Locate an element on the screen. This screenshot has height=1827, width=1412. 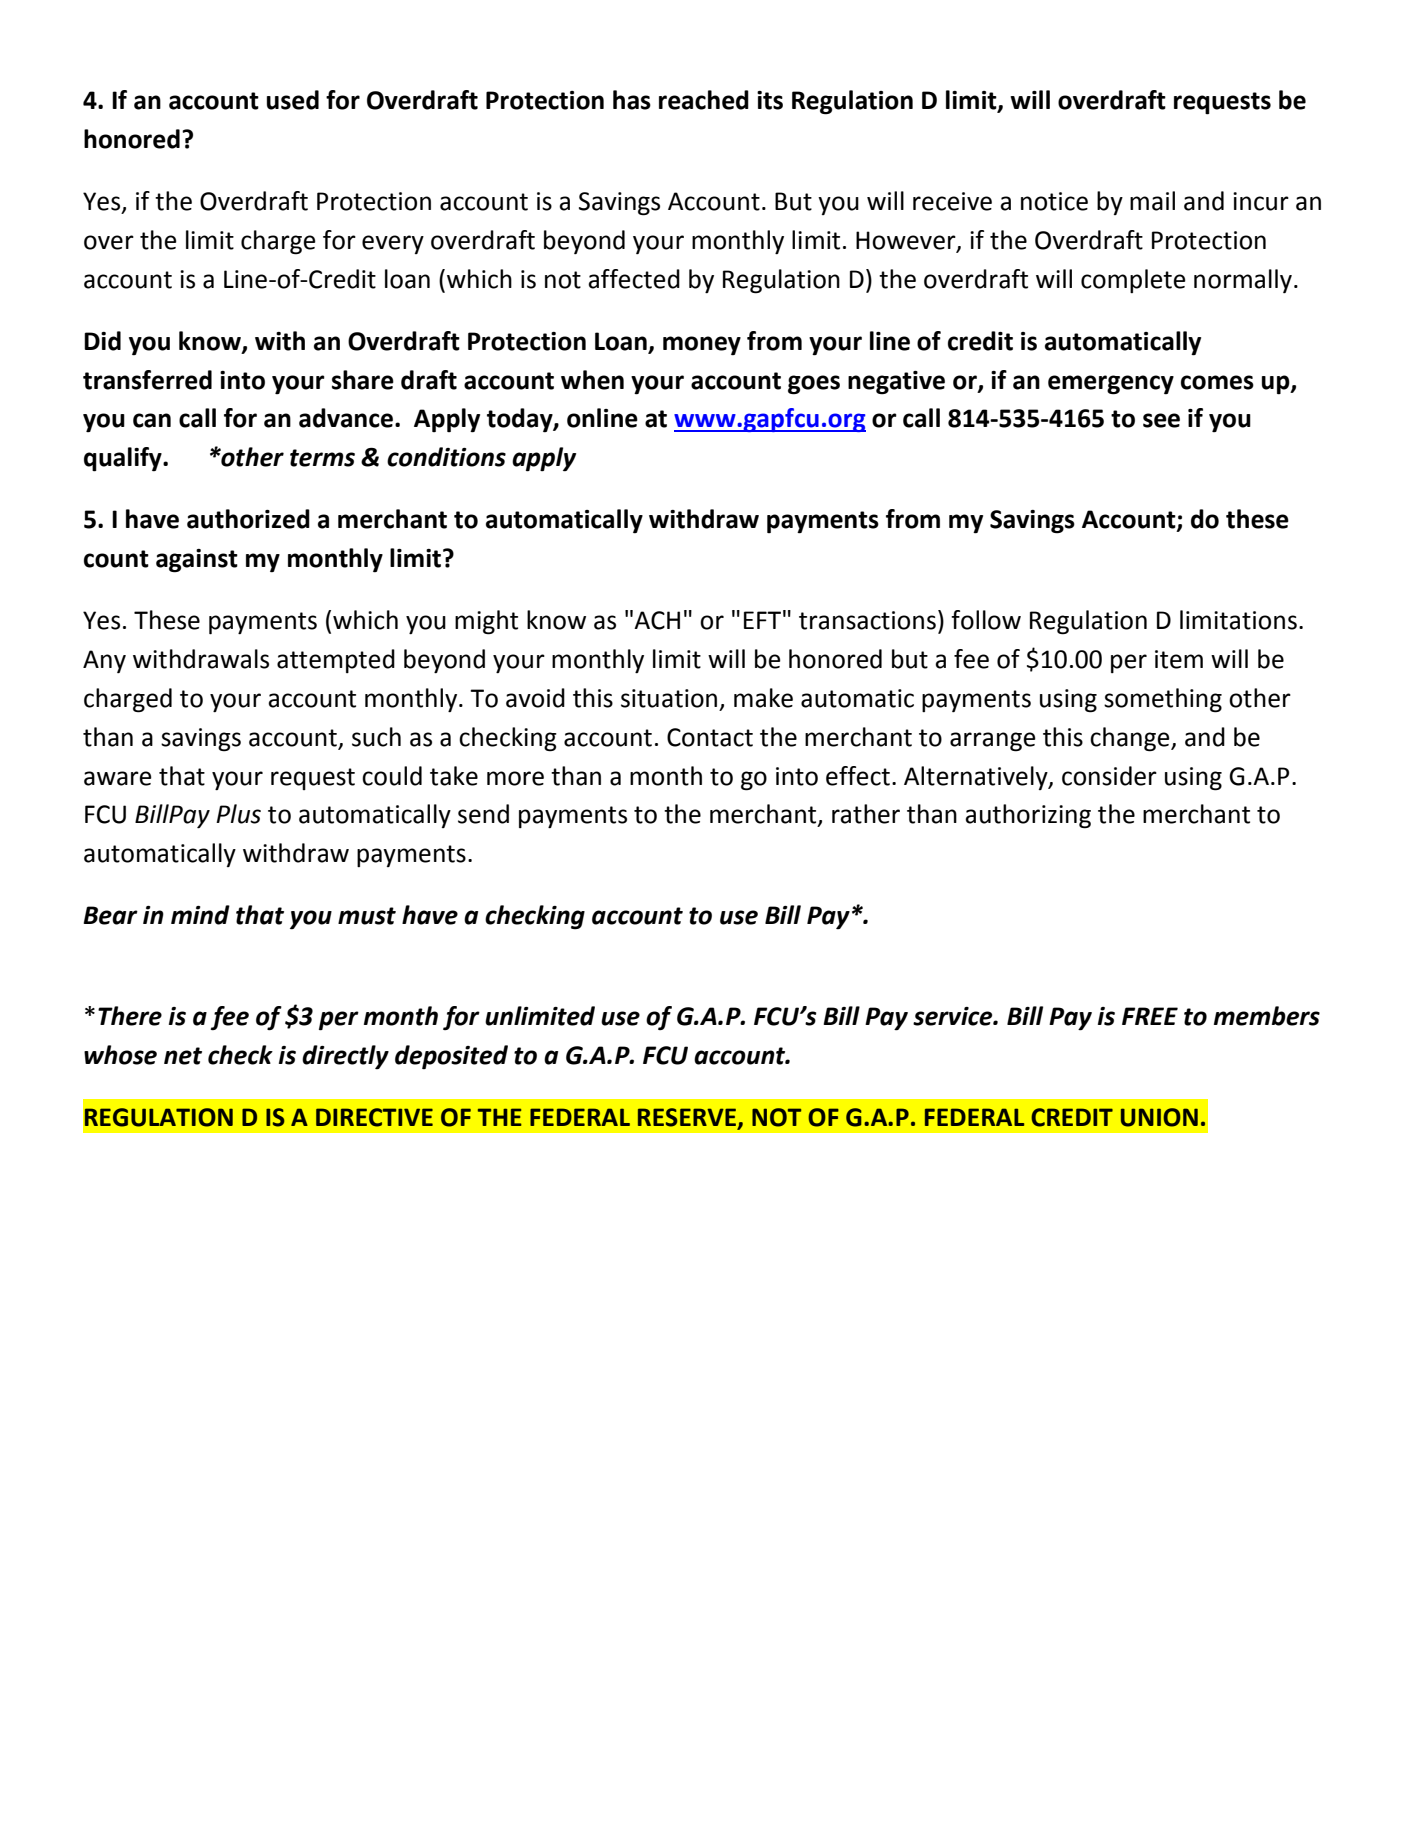
consider is located at coordinates (1109, 776).
